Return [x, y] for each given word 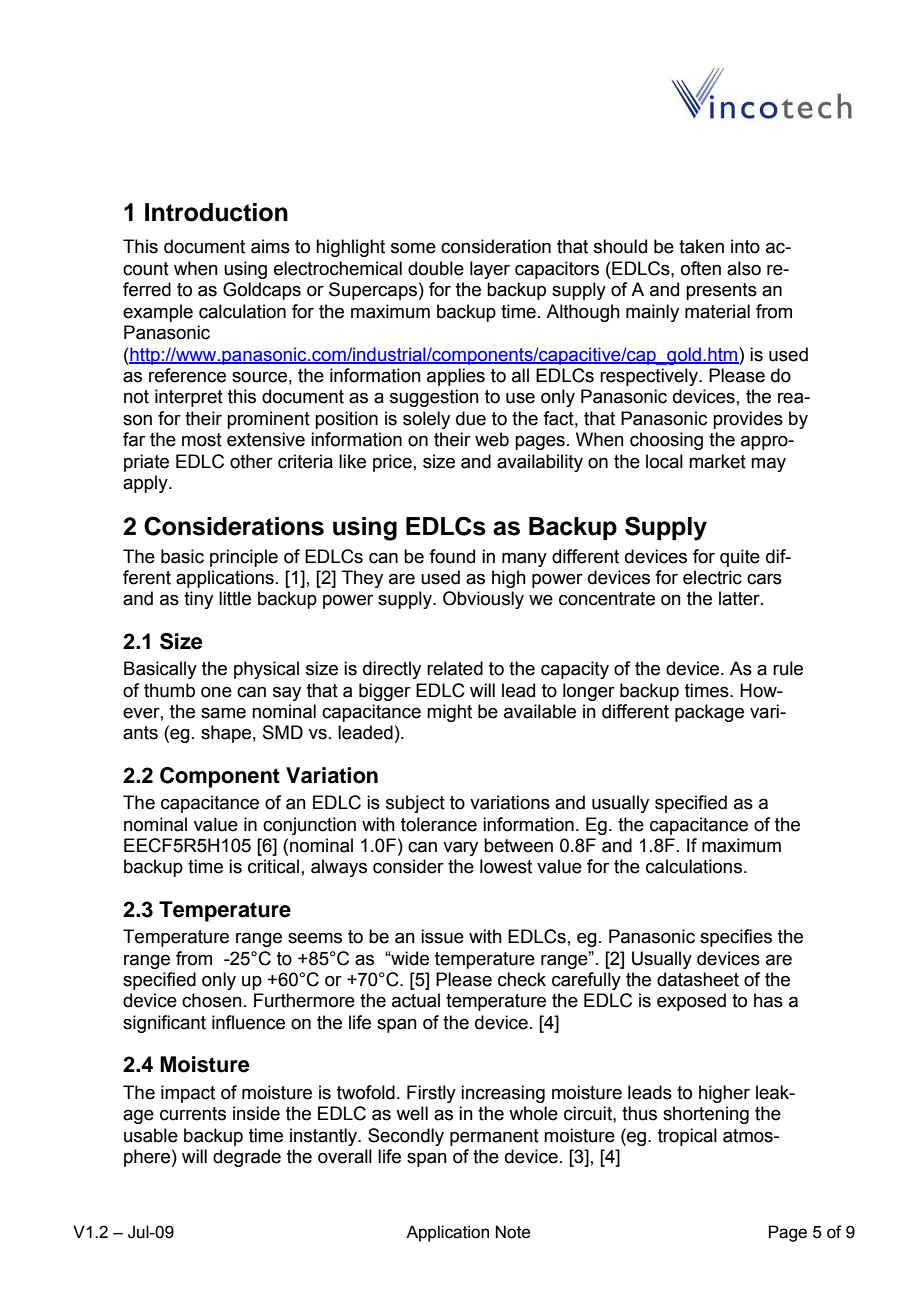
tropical [687, 1137]
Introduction [216, 212]
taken [701, 246]
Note [513, 1232]
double [436, 268]
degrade [247, 1158]
